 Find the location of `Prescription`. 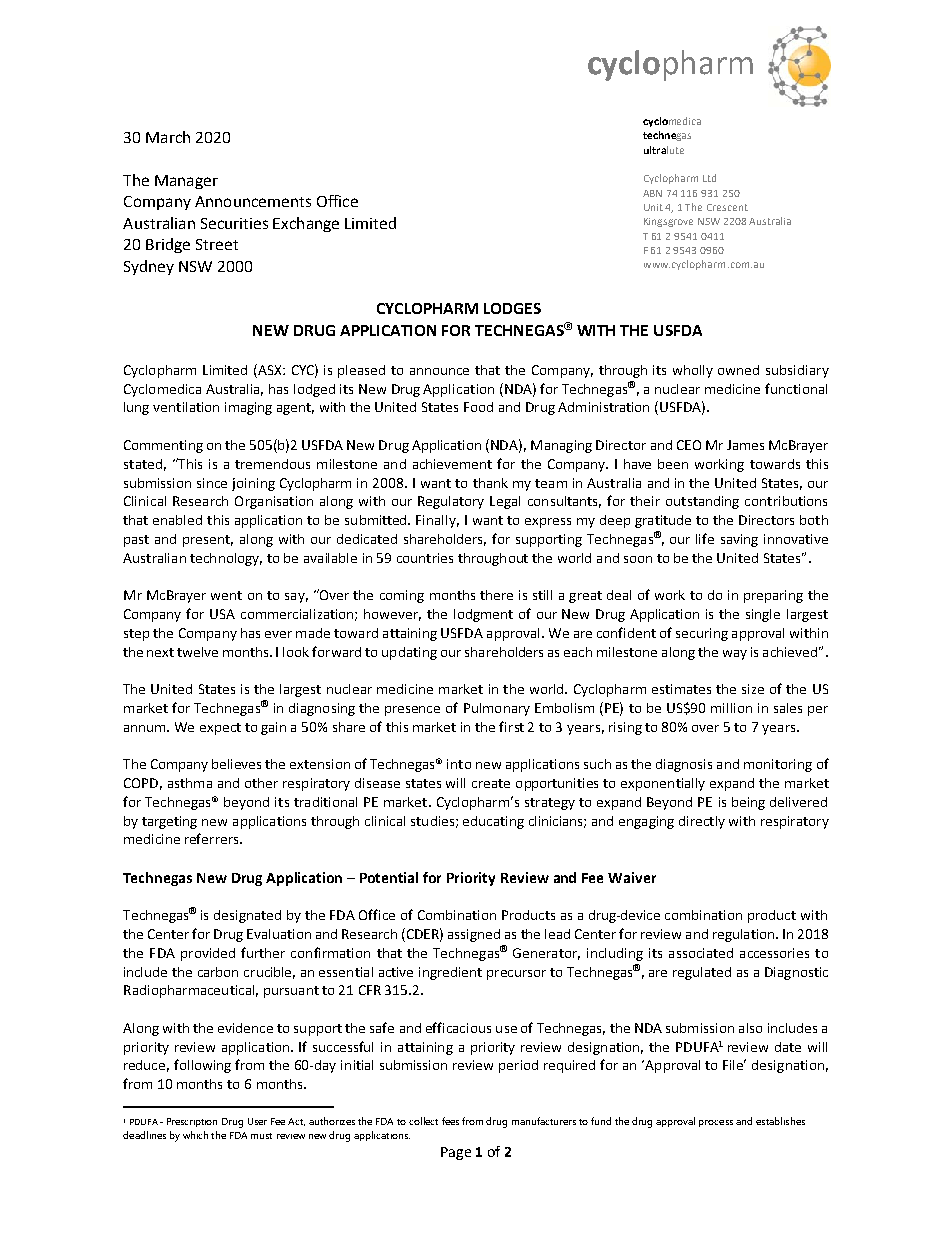

Prescription is located at coordinates (192, 1122).
